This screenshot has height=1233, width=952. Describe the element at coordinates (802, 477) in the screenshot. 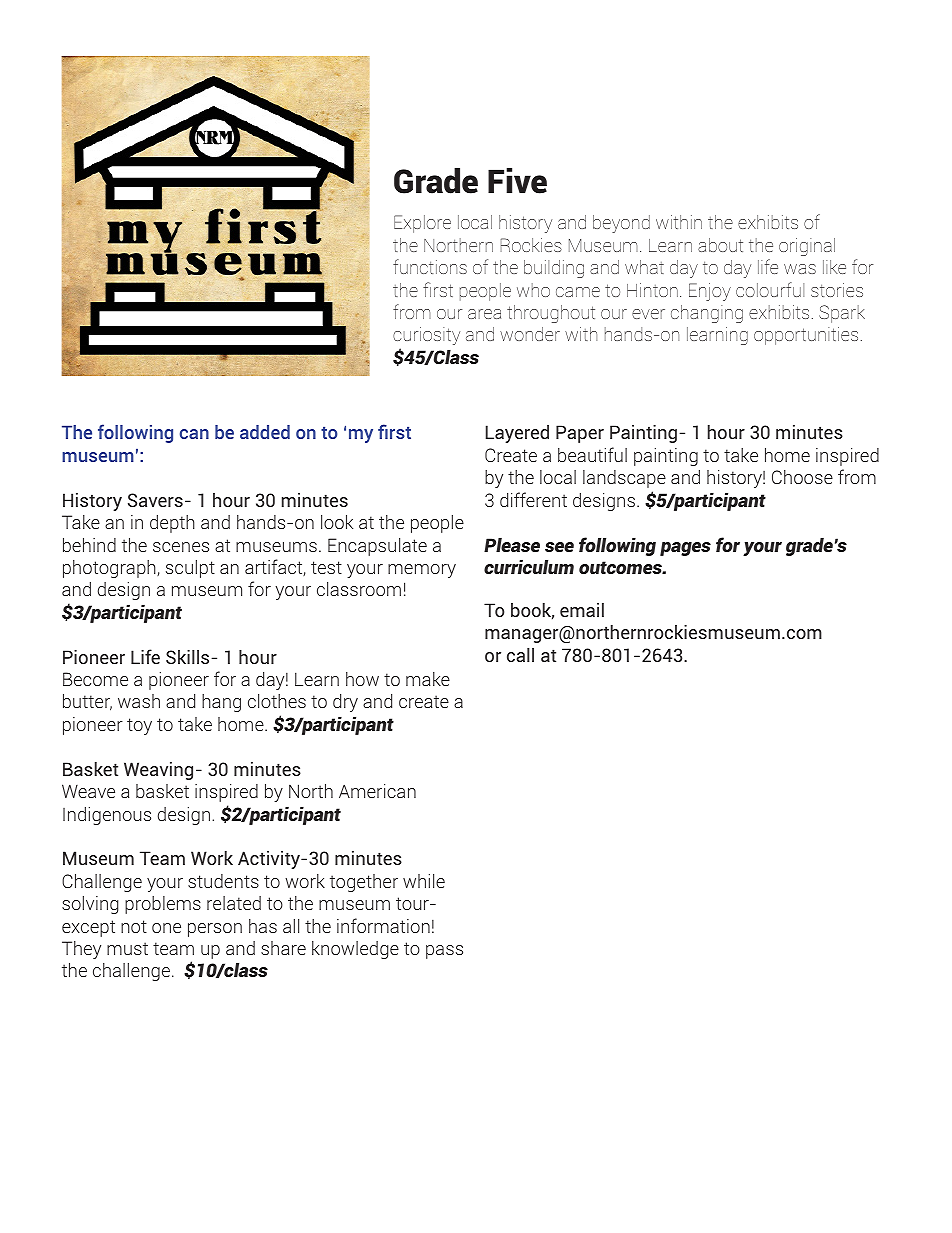

I see `Choose` at that location.
